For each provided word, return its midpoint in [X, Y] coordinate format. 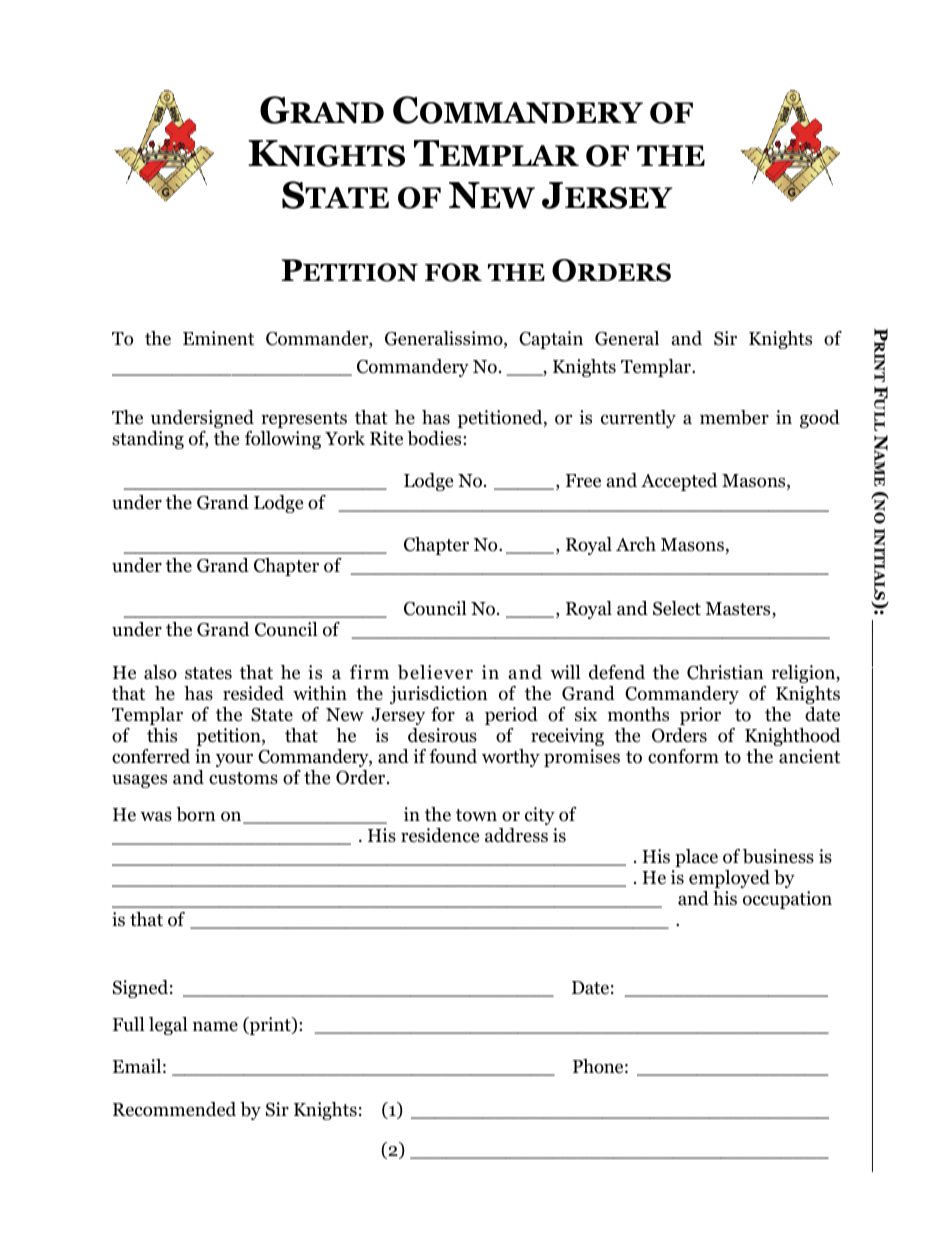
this [162, 735]
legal [168, 1026]
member [734, 417]
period [511, 716]
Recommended [174, 1109]
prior [700, 716]
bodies [435, 438]
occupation [787, 900]
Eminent [218, 338]
